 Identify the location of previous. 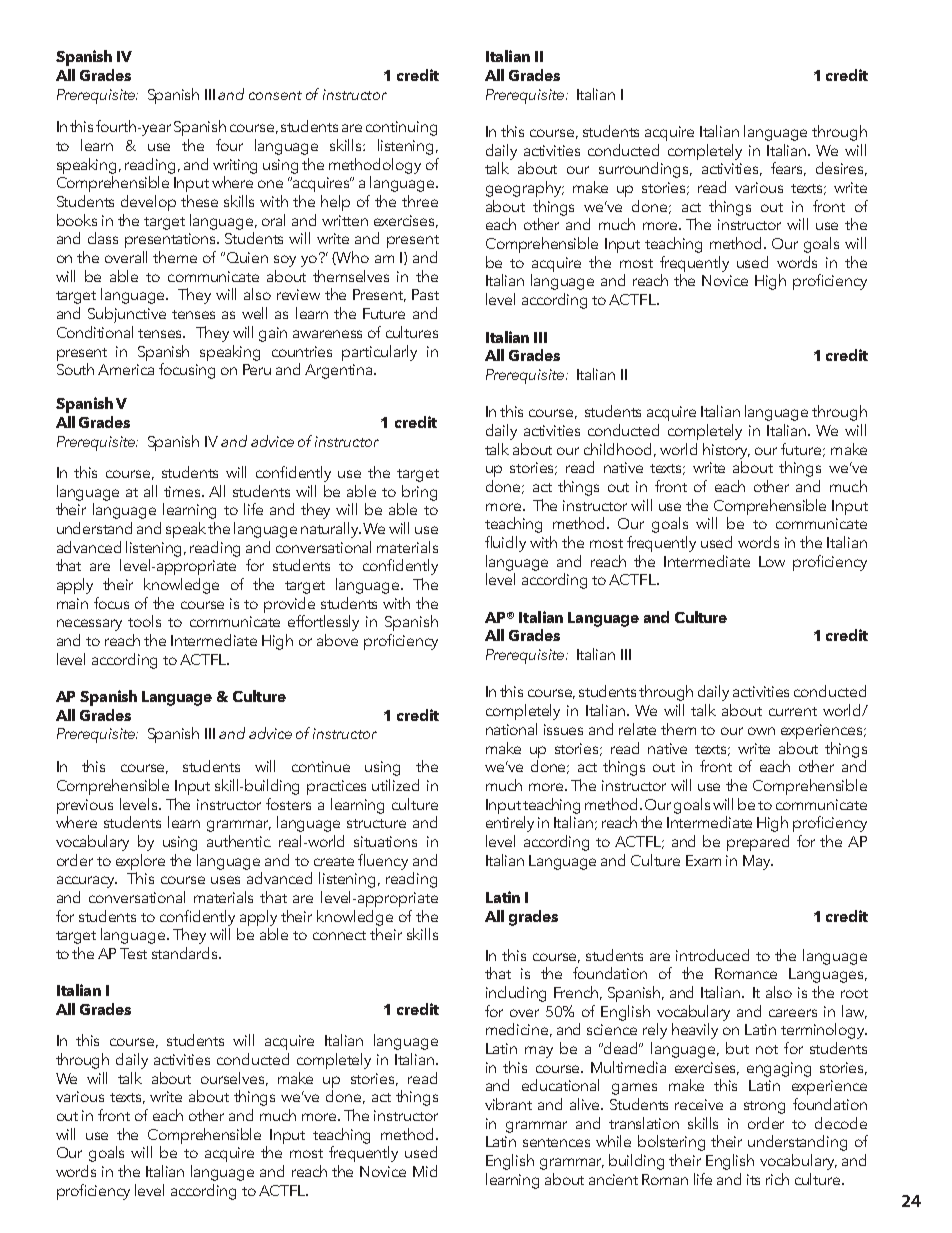
(85, 806).
